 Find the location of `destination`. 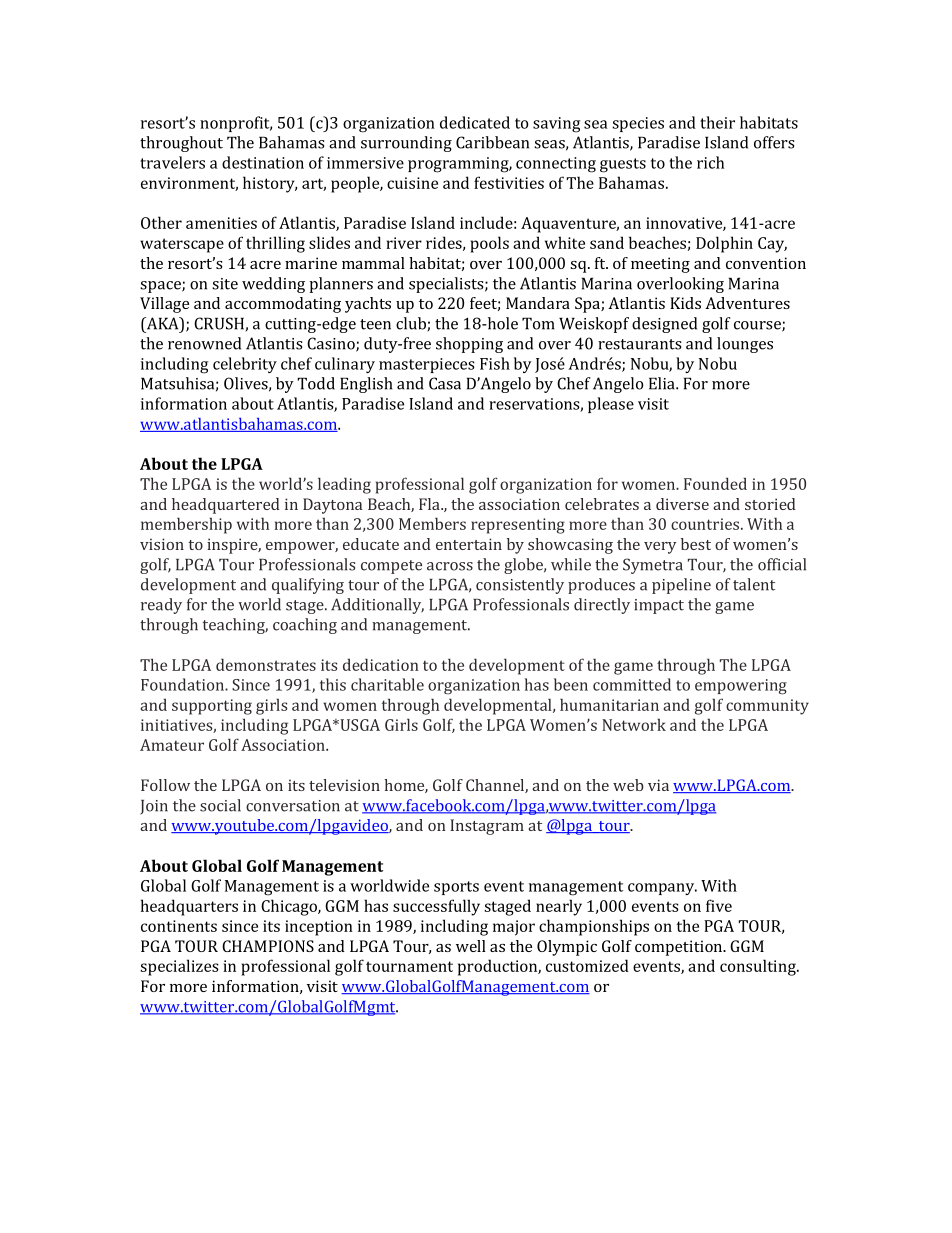

destination is located at coordinates (263, 162).
